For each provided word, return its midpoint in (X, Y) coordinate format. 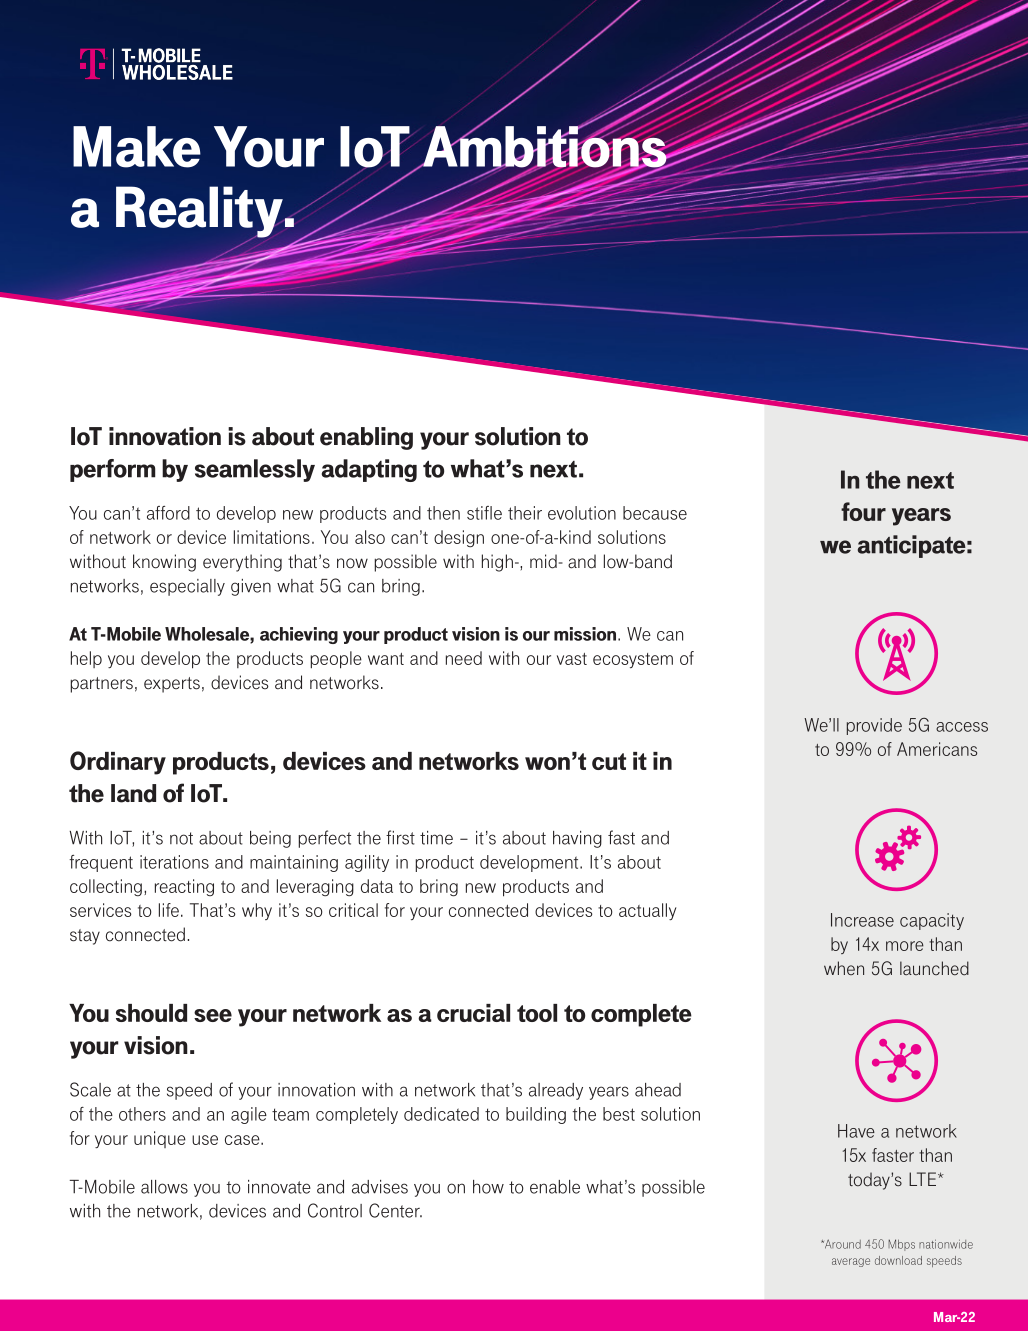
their (525, 513)
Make (137, 147)
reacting (184, 887)
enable (555, 1187)
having (577, 839)
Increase (862, 920)
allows (164, 1187)
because (655, 513)
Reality (200, 213)
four (863, 511)
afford (168, 513)
